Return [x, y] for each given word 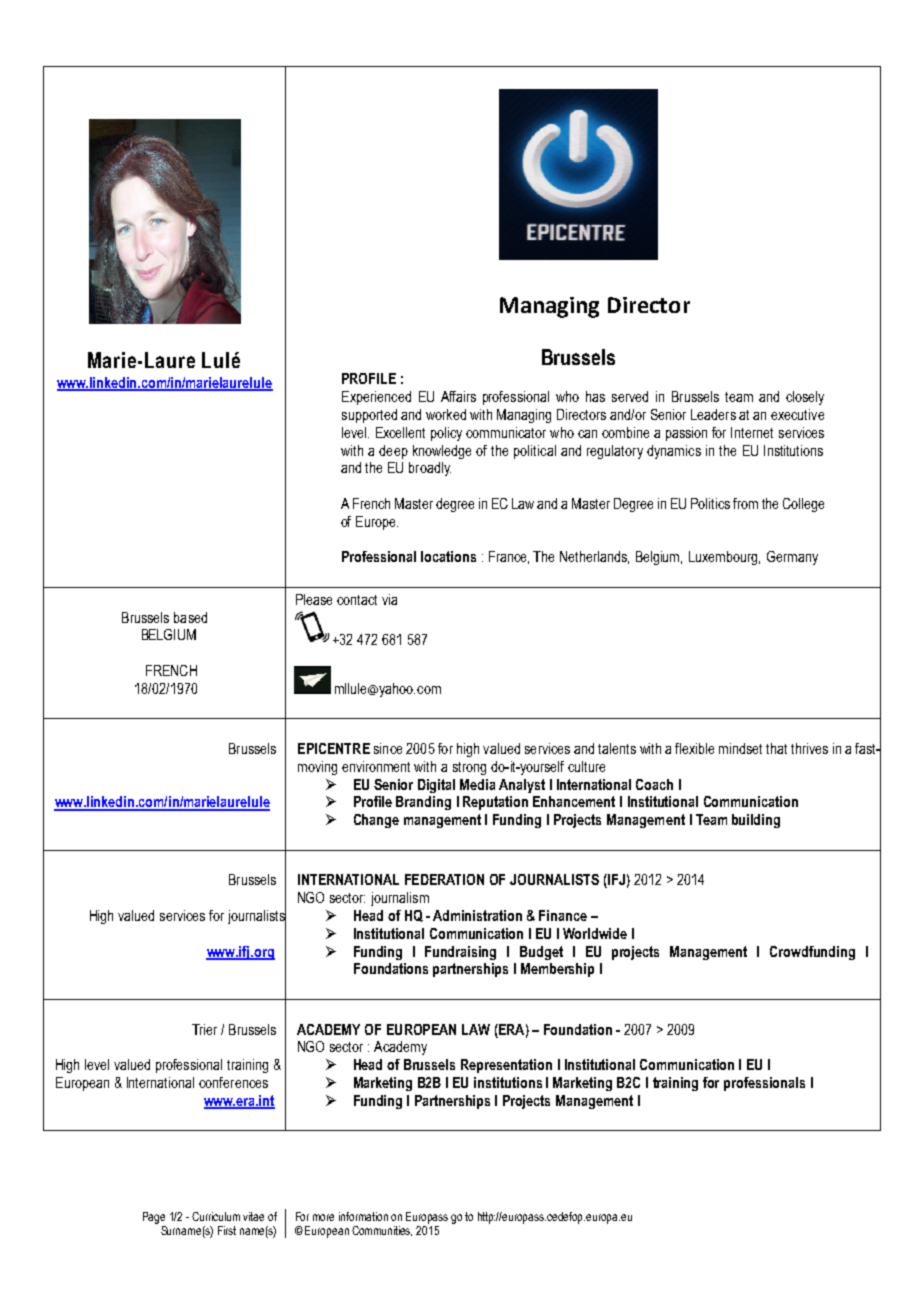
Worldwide [595, 933]
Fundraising [460, 953]
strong [469, 768]
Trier [204, 1029]
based [190, 617]
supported [369, 416]
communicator [506, 432]
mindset [740, 748]
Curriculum [216, 1216]
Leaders [713, 414]
